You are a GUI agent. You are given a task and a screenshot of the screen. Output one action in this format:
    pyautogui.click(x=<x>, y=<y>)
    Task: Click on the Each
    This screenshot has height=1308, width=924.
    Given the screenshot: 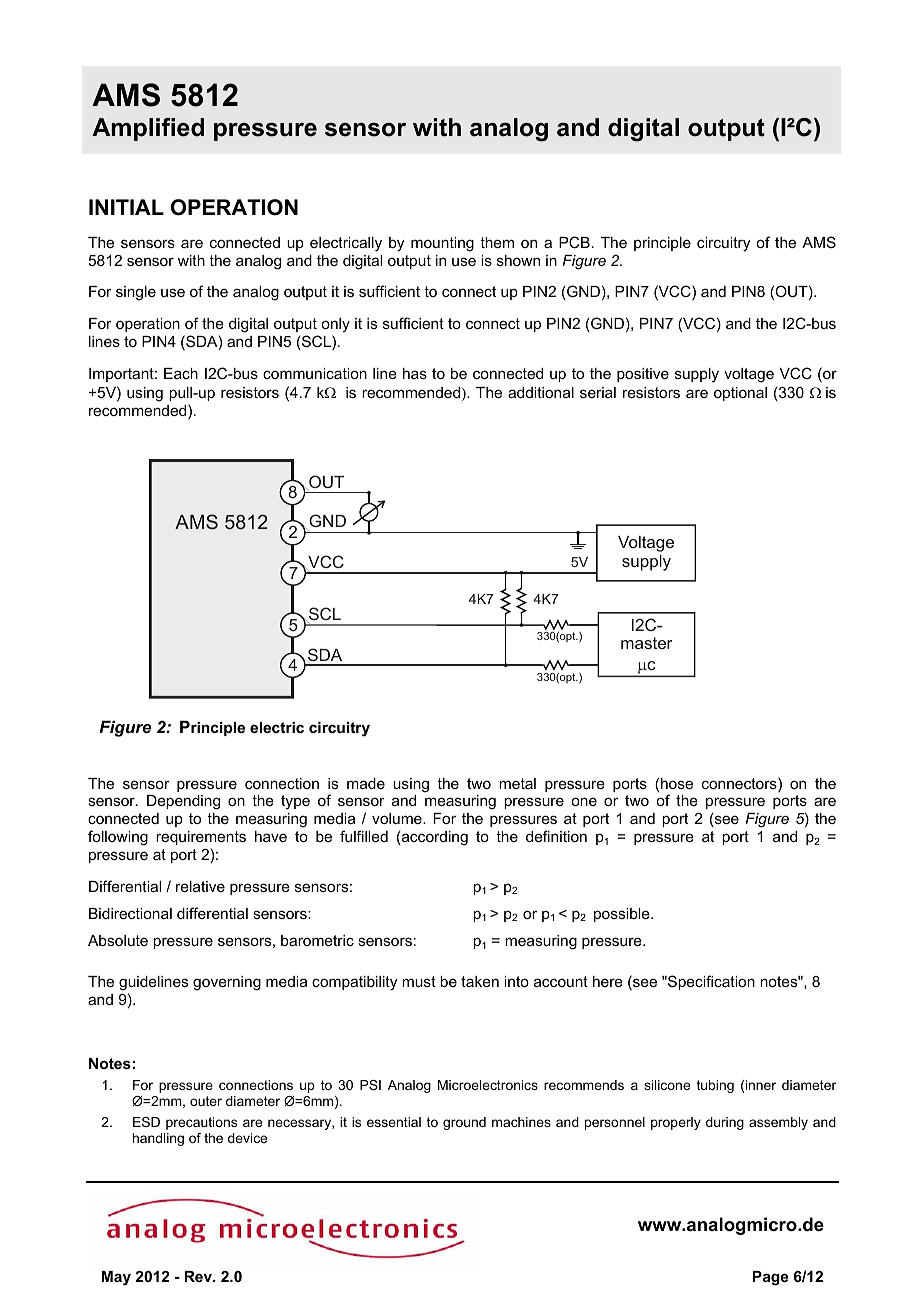 What is the action you would take?
    pyautogui.click(x=181, y=373)
